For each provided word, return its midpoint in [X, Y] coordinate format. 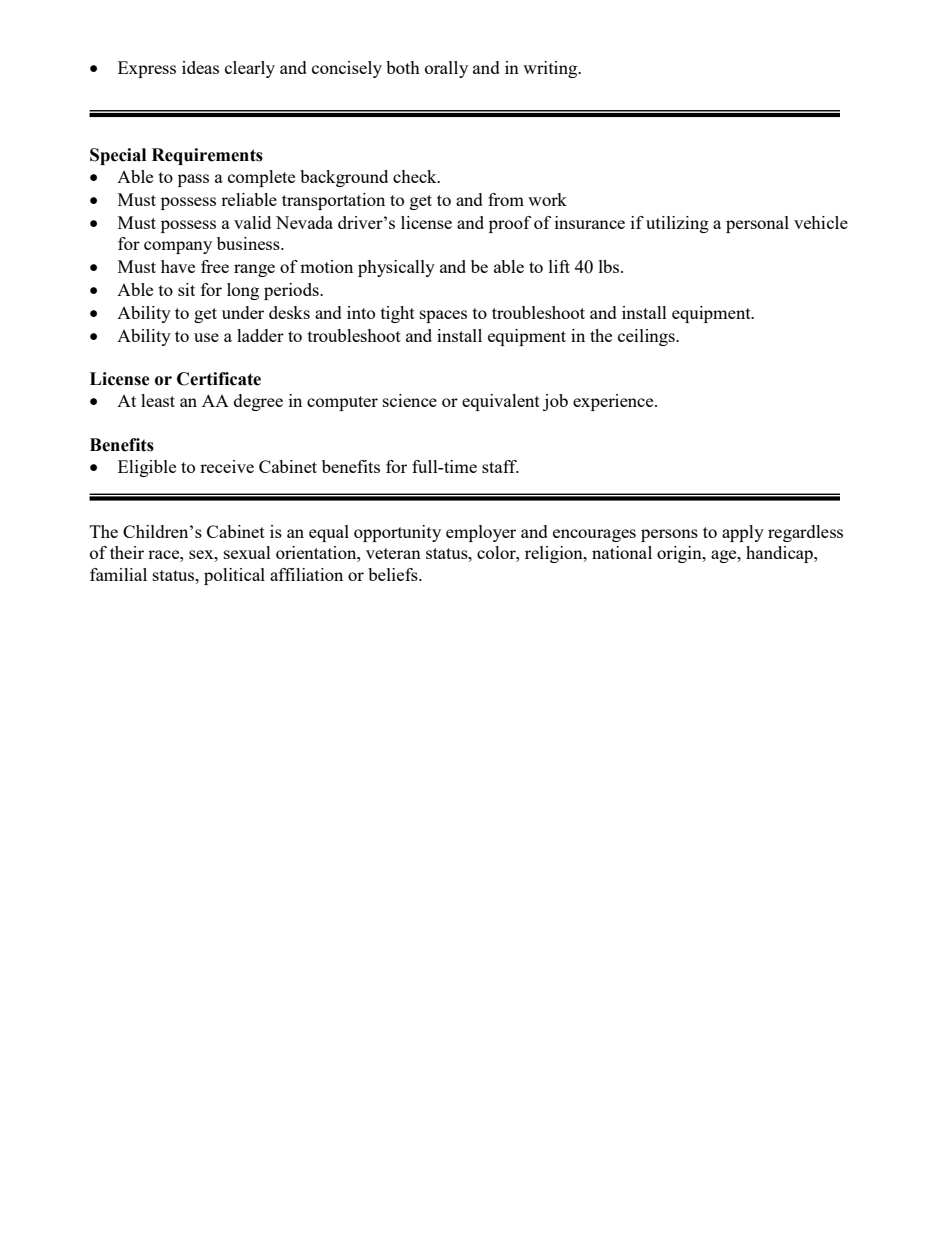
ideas [200, 67]
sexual [247, 552]
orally [446, 69]
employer [481, 533]
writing [551, 69]
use [206, 337]
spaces [443, 316]
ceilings [647, 337]
